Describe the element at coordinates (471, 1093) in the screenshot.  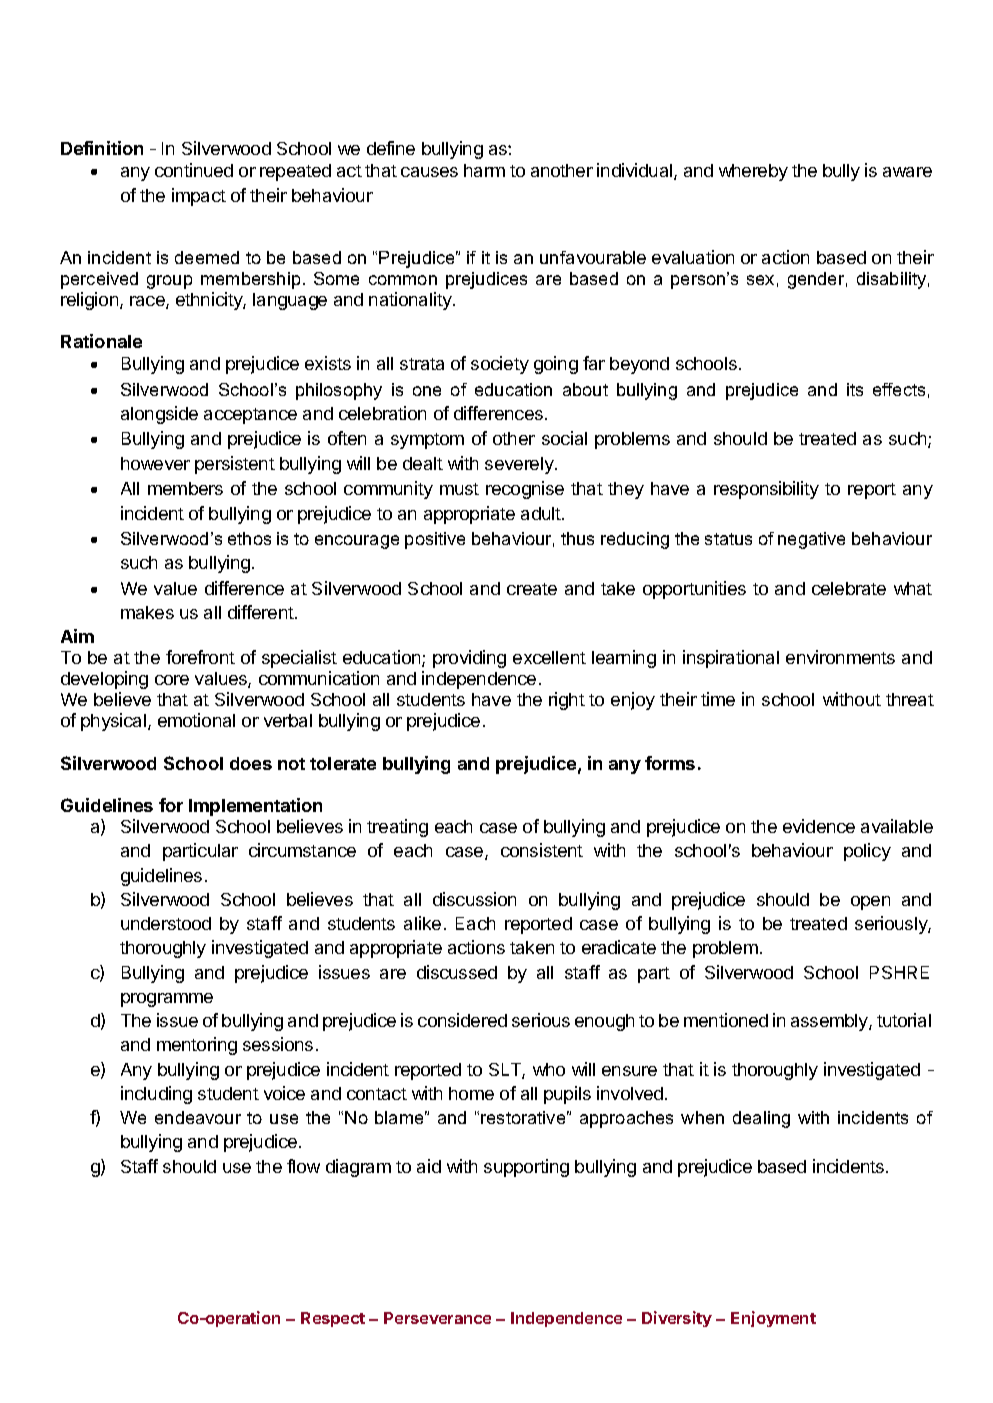
I see `home` at that location.
